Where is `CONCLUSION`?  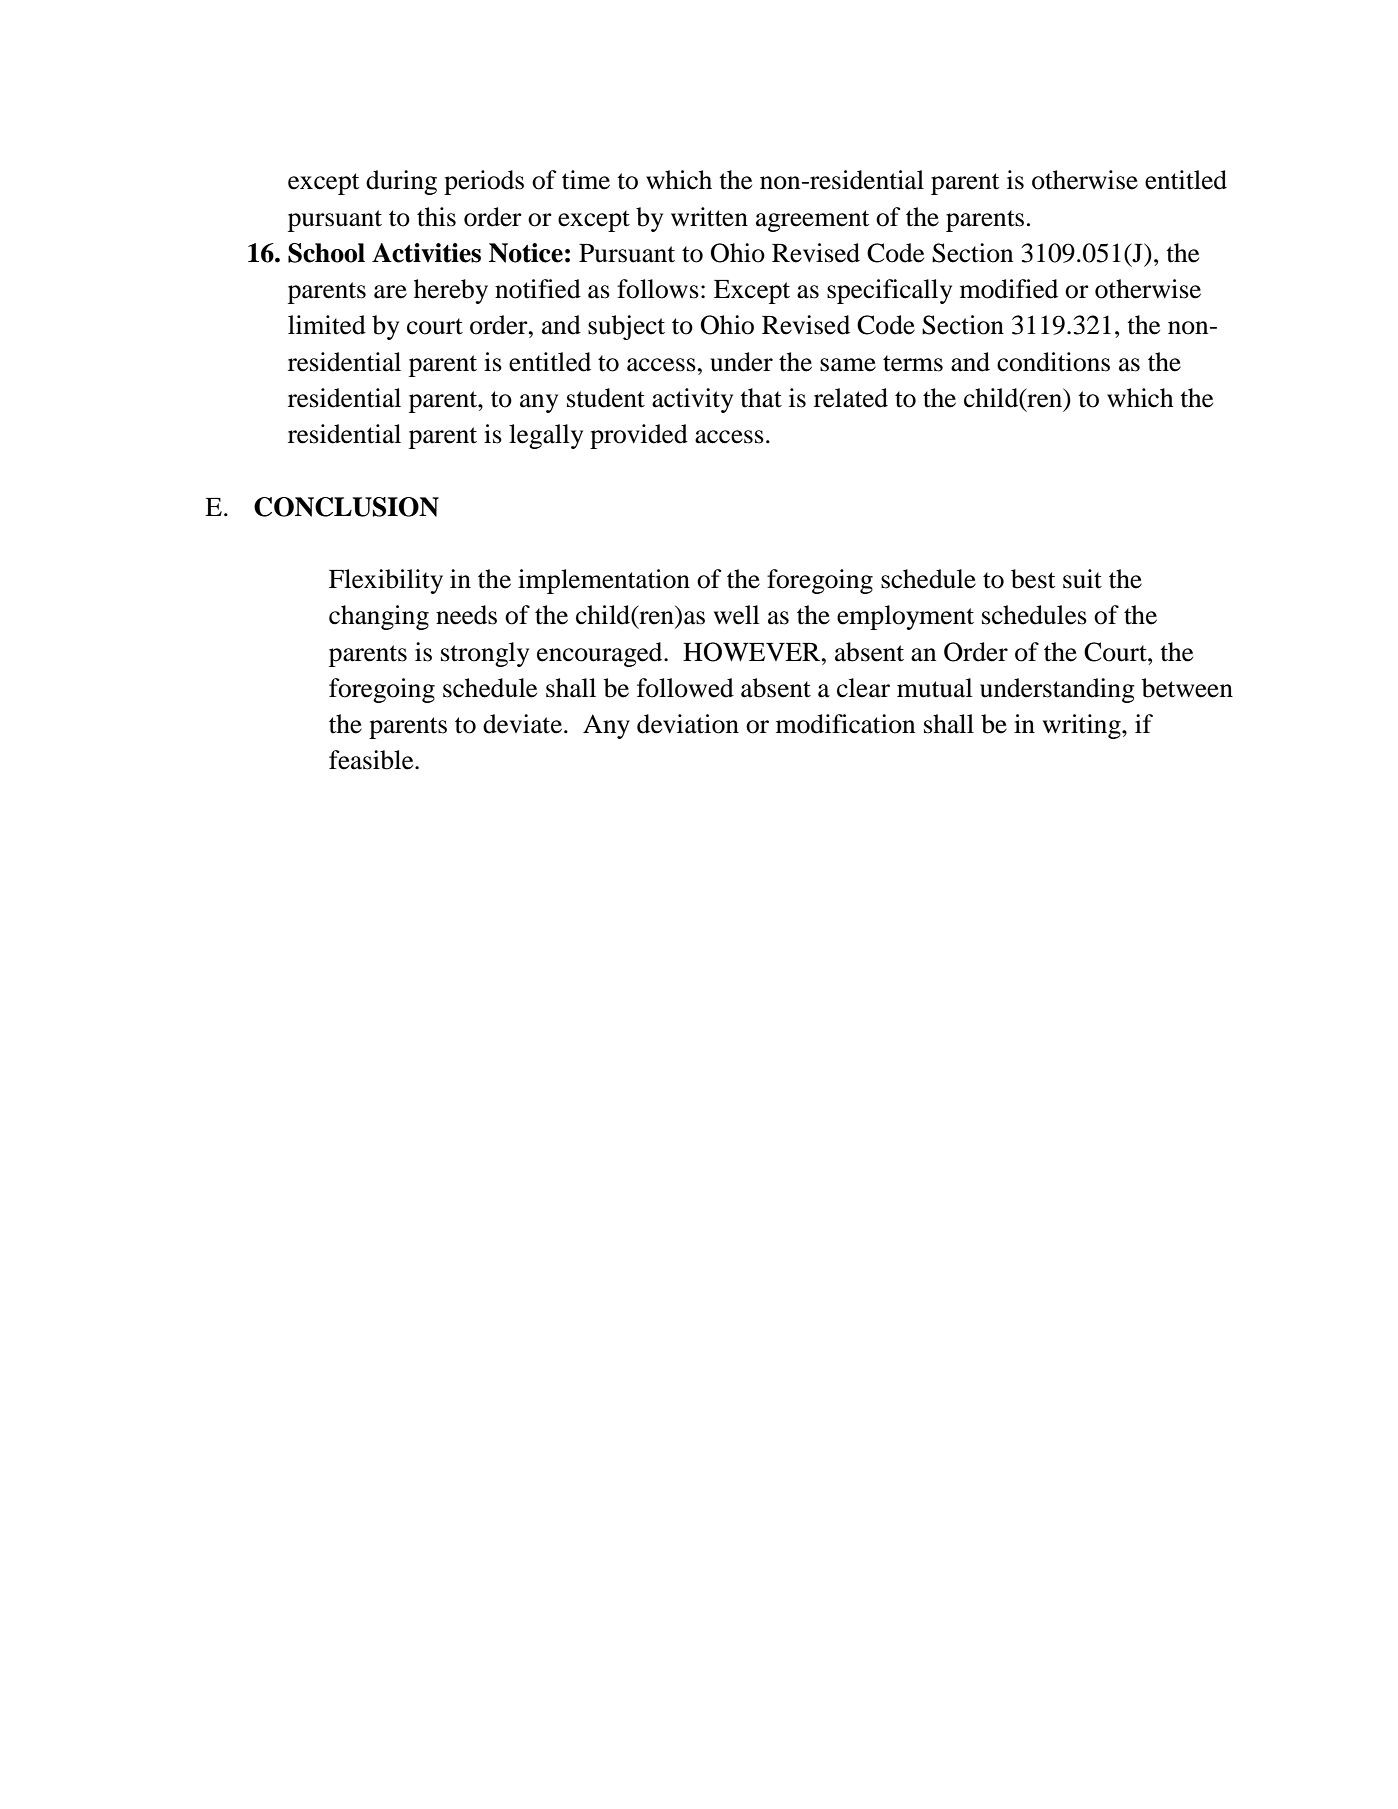
CONCLUSION is located at coordinates (346, 507).
